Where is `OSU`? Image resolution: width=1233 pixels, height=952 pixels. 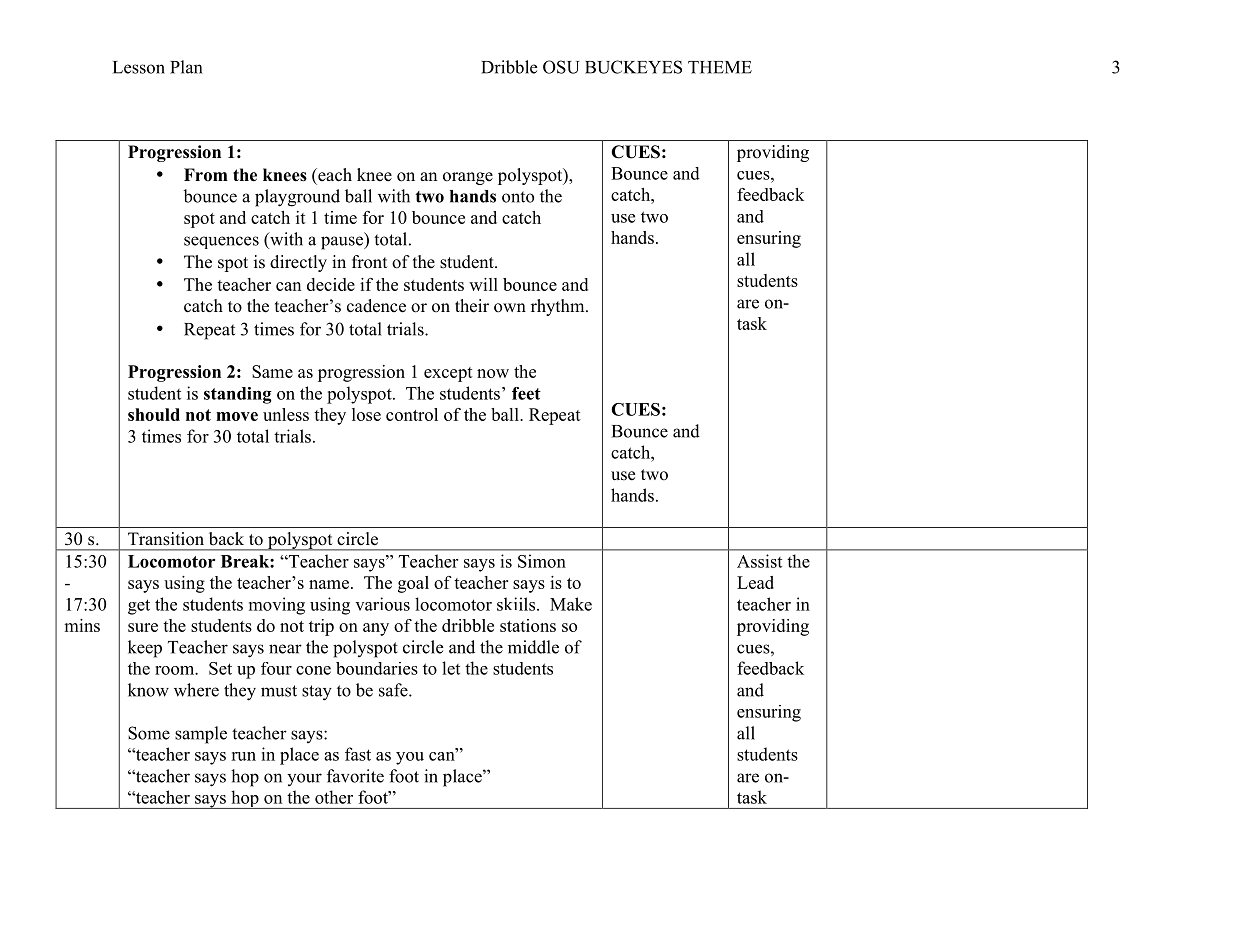
OSU is located at coordinates (561, 67).
